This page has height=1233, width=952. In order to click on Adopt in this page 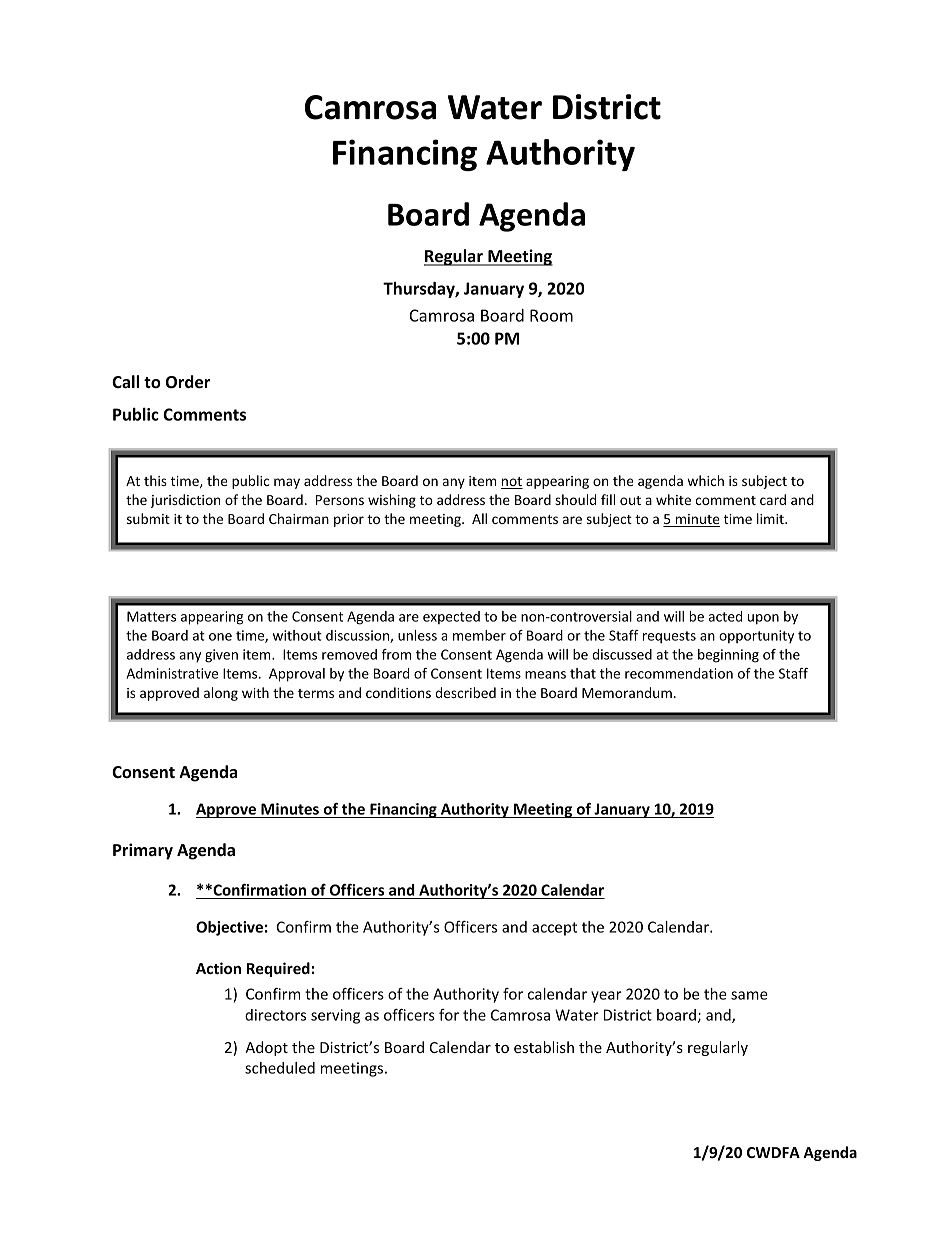, I will do `click(266, 1048)`.
